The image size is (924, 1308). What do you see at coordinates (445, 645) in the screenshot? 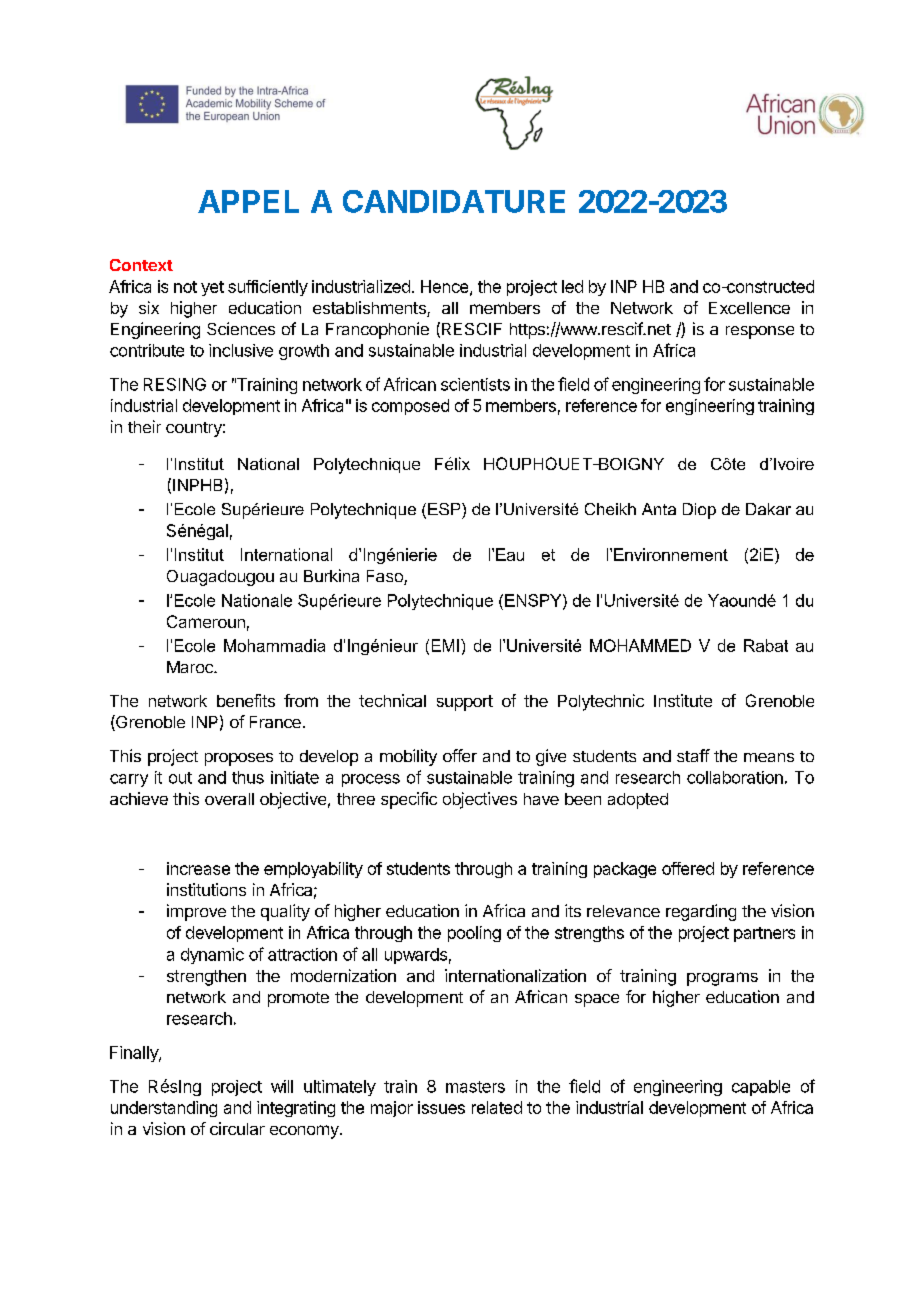
I see `EMI` at bounding box center [445, 645].
